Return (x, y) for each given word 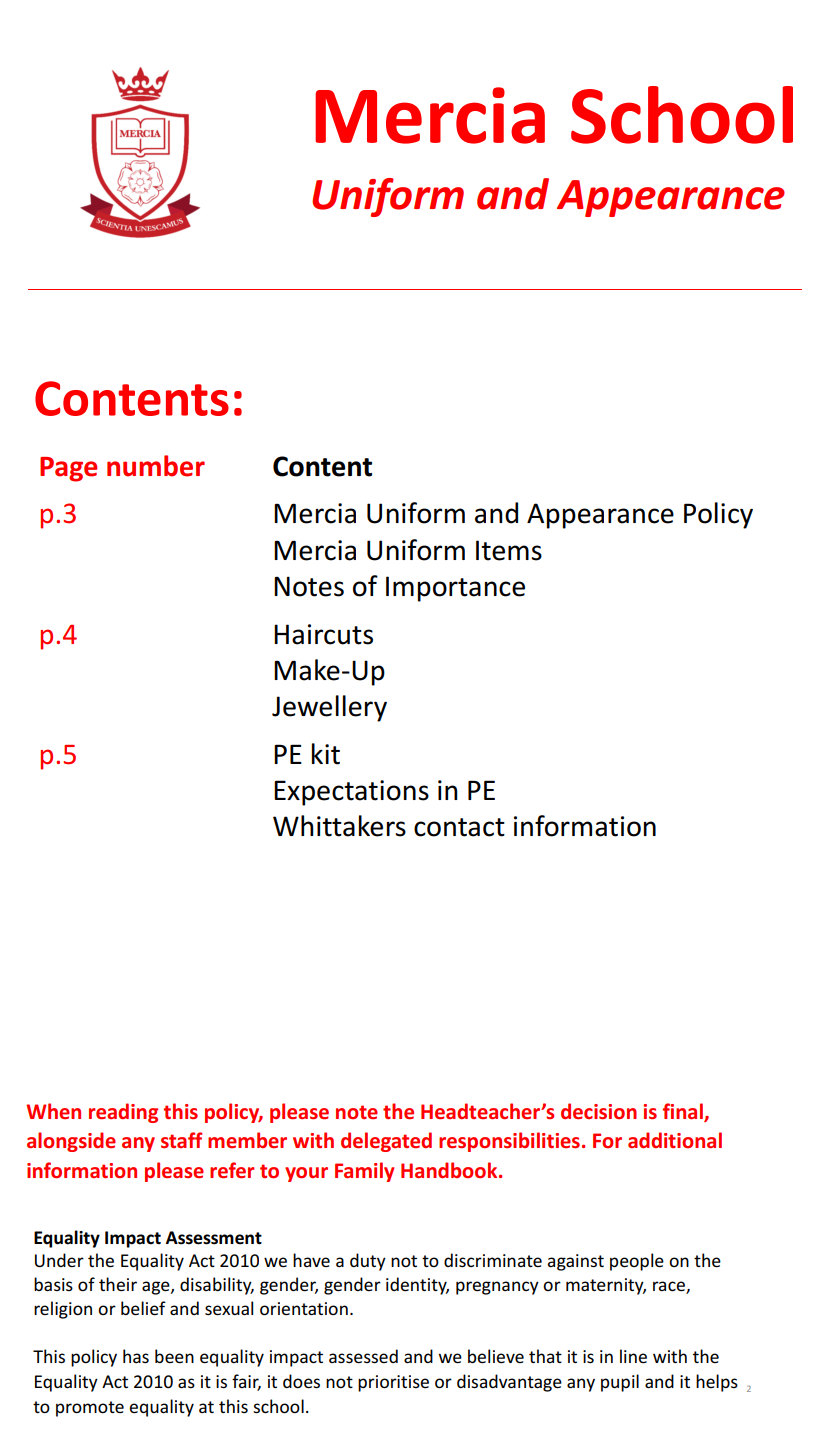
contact (459, 827)
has (136, 1356)
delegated (386, 1142)
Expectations (351, 793)
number (156, 466)
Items (509, 550)
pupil (620, 1383)
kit (326, 754)
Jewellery (329, 708)
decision (599, 1111)
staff (181, 1140)
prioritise (393, 1383)
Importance (455, 589)
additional (675, 1140)
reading (123, 1113)
